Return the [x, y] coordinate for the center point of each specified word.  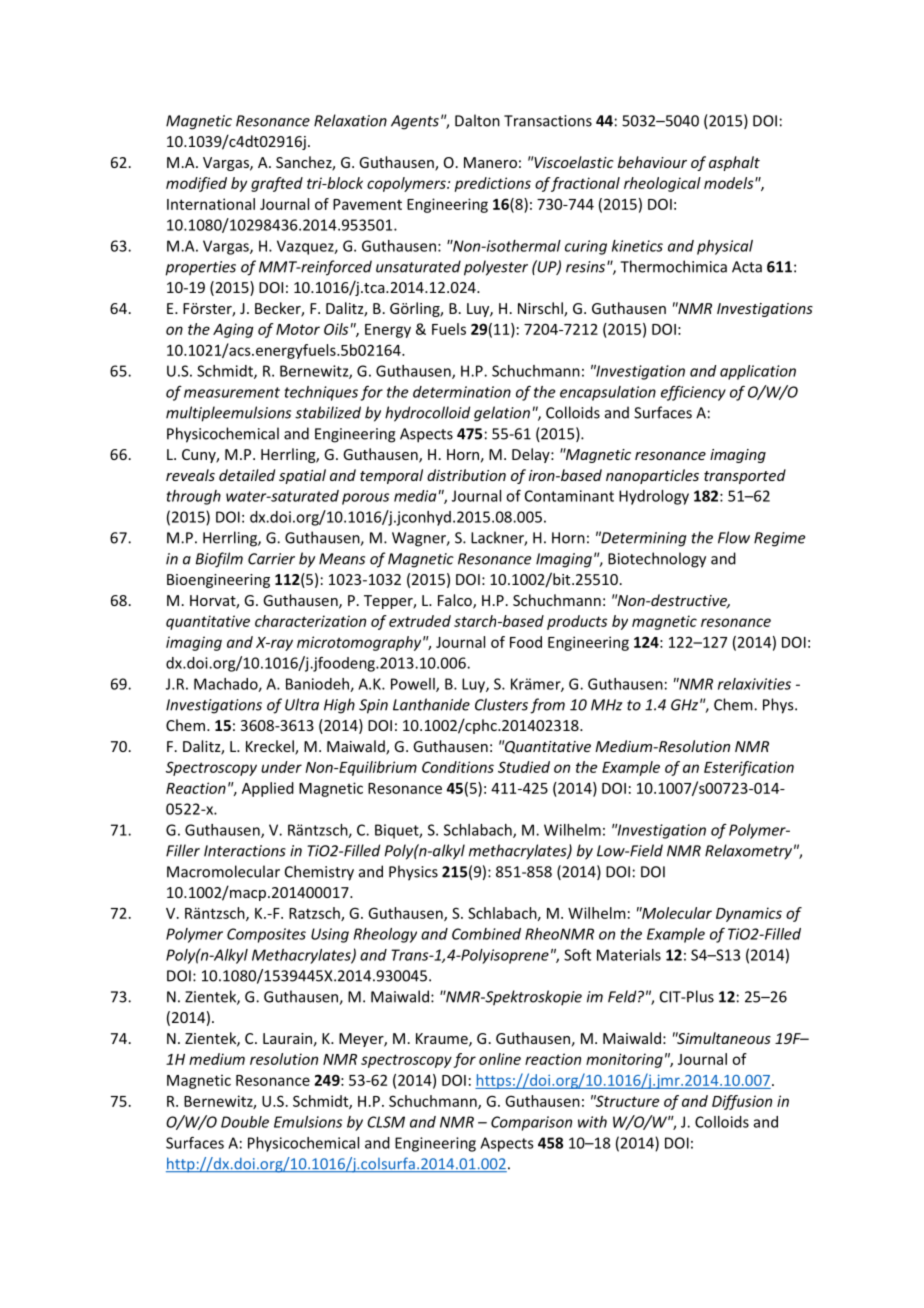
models [730, 183]
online [500, 1059]
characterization [310, 621]
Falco [456, 601]
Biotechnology [657, 560]
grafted [277, 184]
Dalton [477, 120]
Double [245, 1122]
